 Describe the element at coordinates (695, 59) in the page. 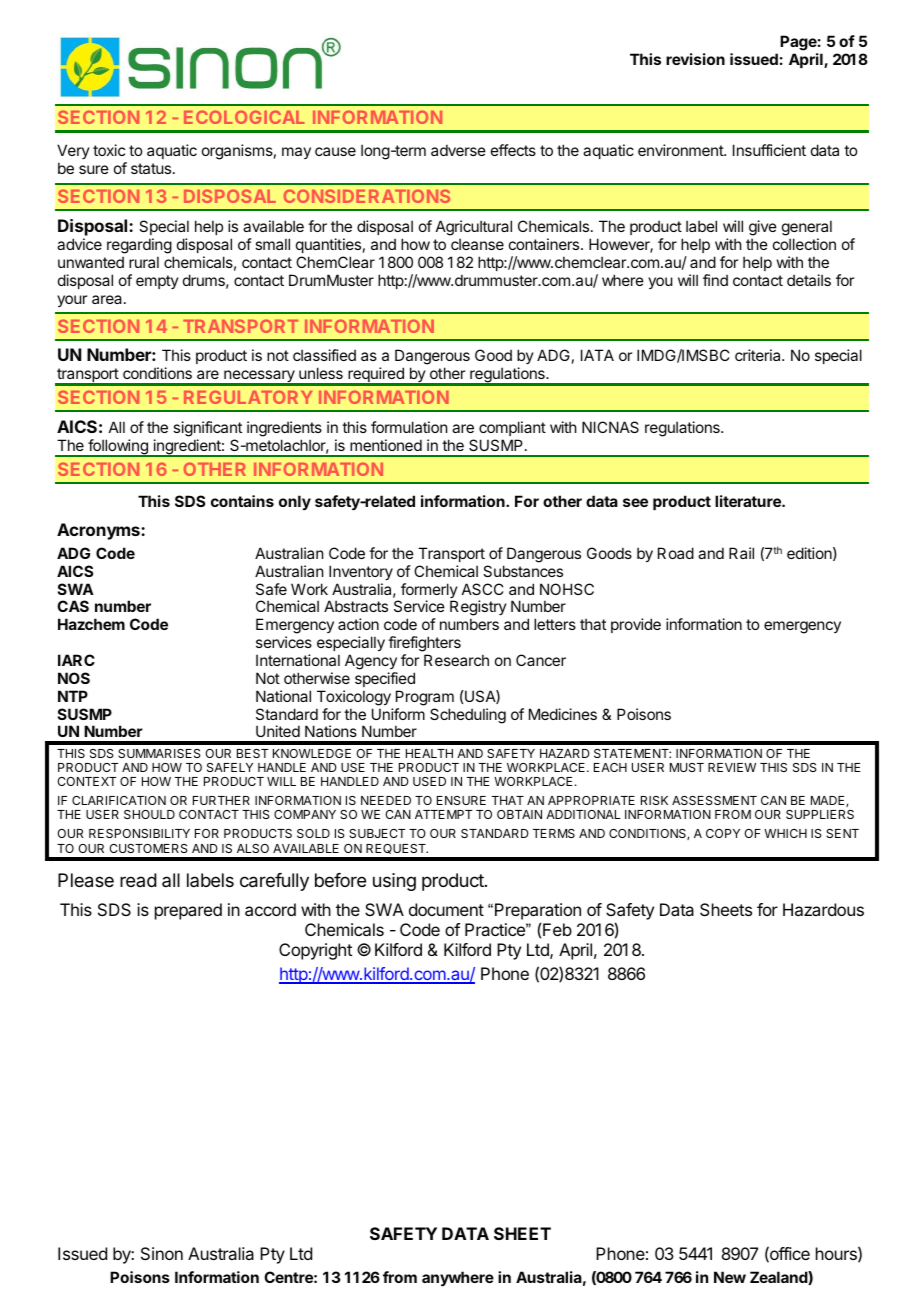

I see `revision` at that location.
